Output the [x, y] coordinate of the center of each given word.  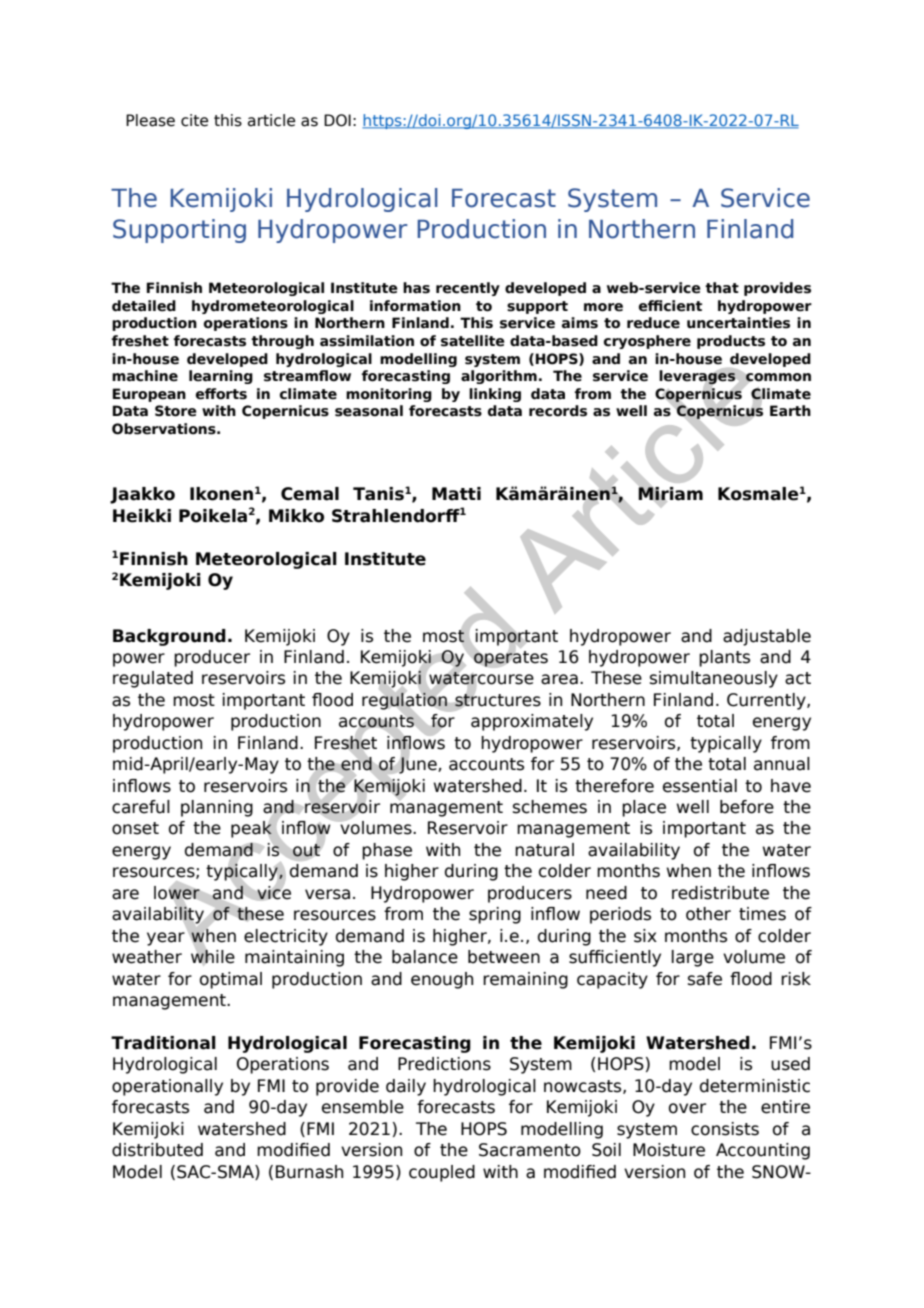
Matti [456, 494]
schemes [550, 807]
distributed [157, 1150]
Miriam [670, 494]
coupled [442, 1173]
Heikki [142, 516]
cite [194, 120]
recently [468, 289]
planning [217, 808]
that [722, 288]
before [747, 807]
